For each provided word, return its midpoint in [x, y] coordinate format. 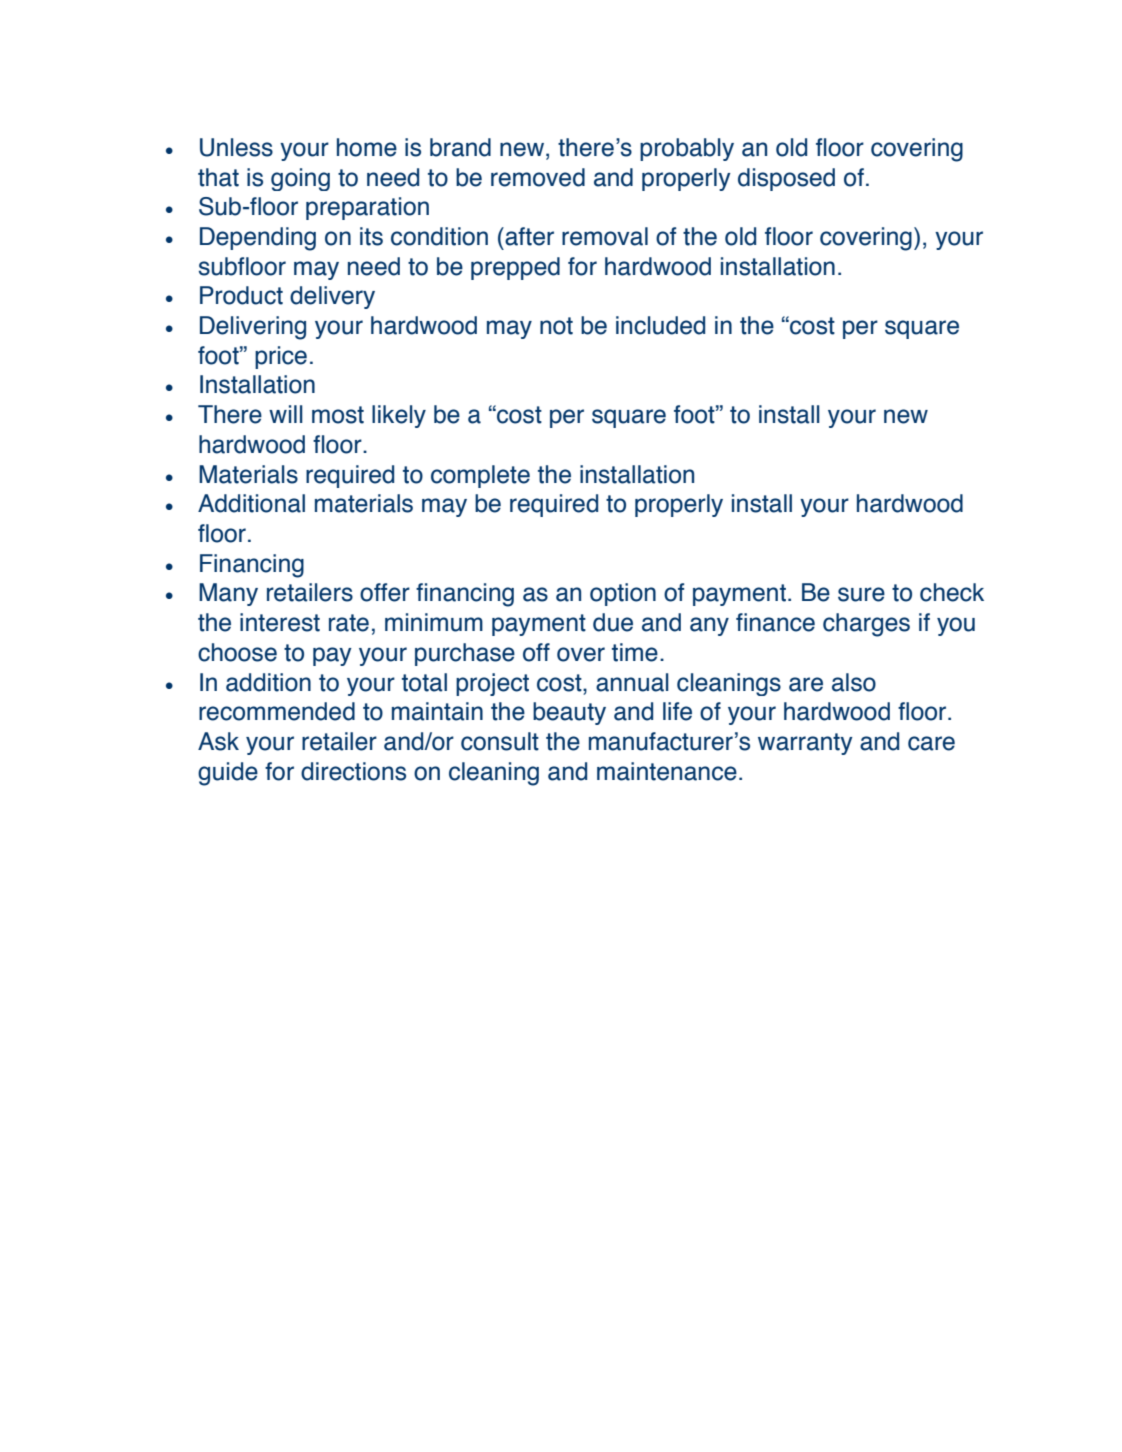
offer [385, 592]
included [660, 325]
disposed [786, 179]
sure [861, 594]
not [556, 326]
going [300, 179]
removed [538, 177]
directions [353, 771]
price [281, 357]
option [623, 594]
